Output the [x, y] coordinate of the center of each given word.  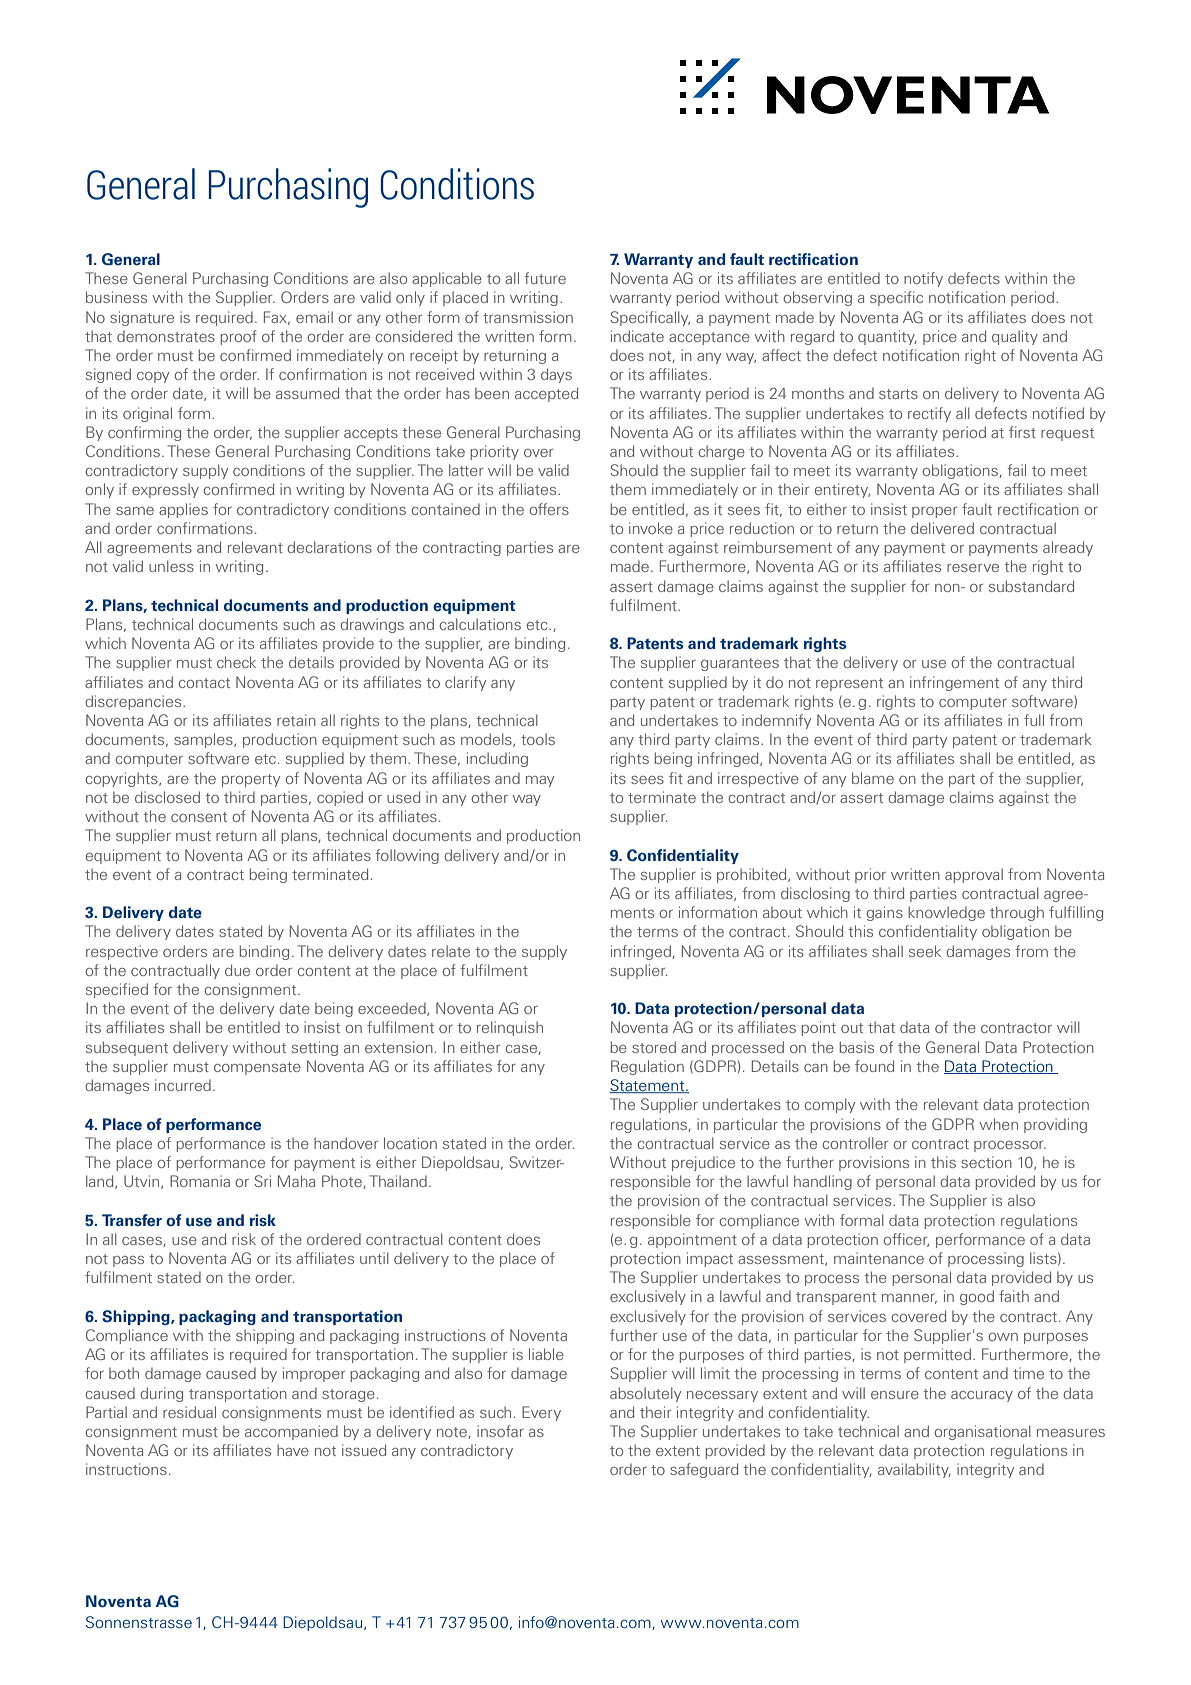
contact [204, 683]
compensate [257, 1068]
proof [238, 337]
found [874, 1066]
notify [923, 279]
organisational [982, 1432]
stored [654, 1047]
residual [189, 1412]
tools [538, 739]
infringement [954, 683]
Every [541, 1413]
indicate [637, 336]
